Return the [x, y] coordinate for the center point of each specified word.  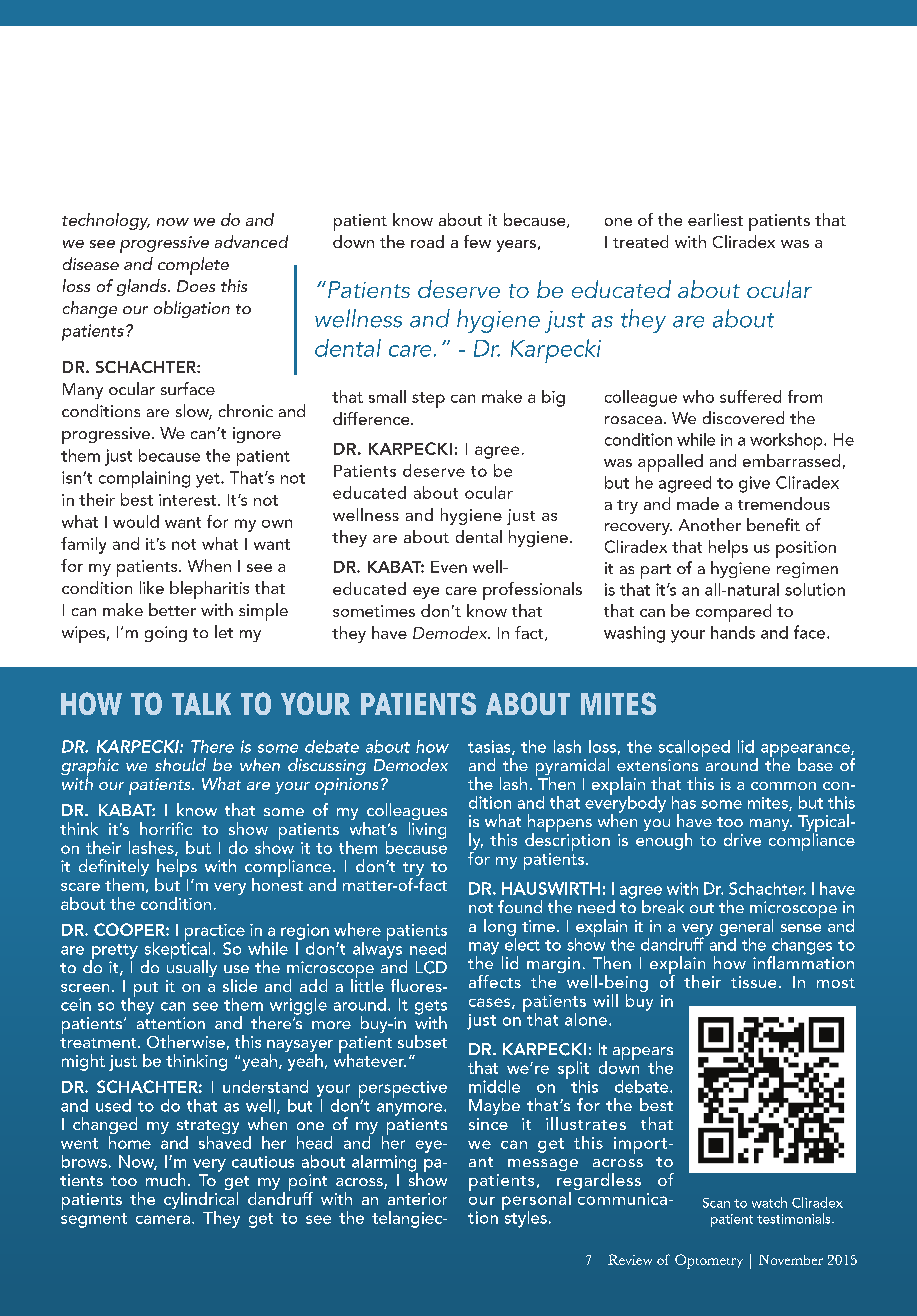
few [477, 241]
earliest [715, 219]
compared [733, 613]
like [152, 587]
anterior [417, 1199]
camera [164, 1219]
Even [449, 567]
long [500, 927]
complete [193, 266]
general [746, 927]
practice [215, 933]
